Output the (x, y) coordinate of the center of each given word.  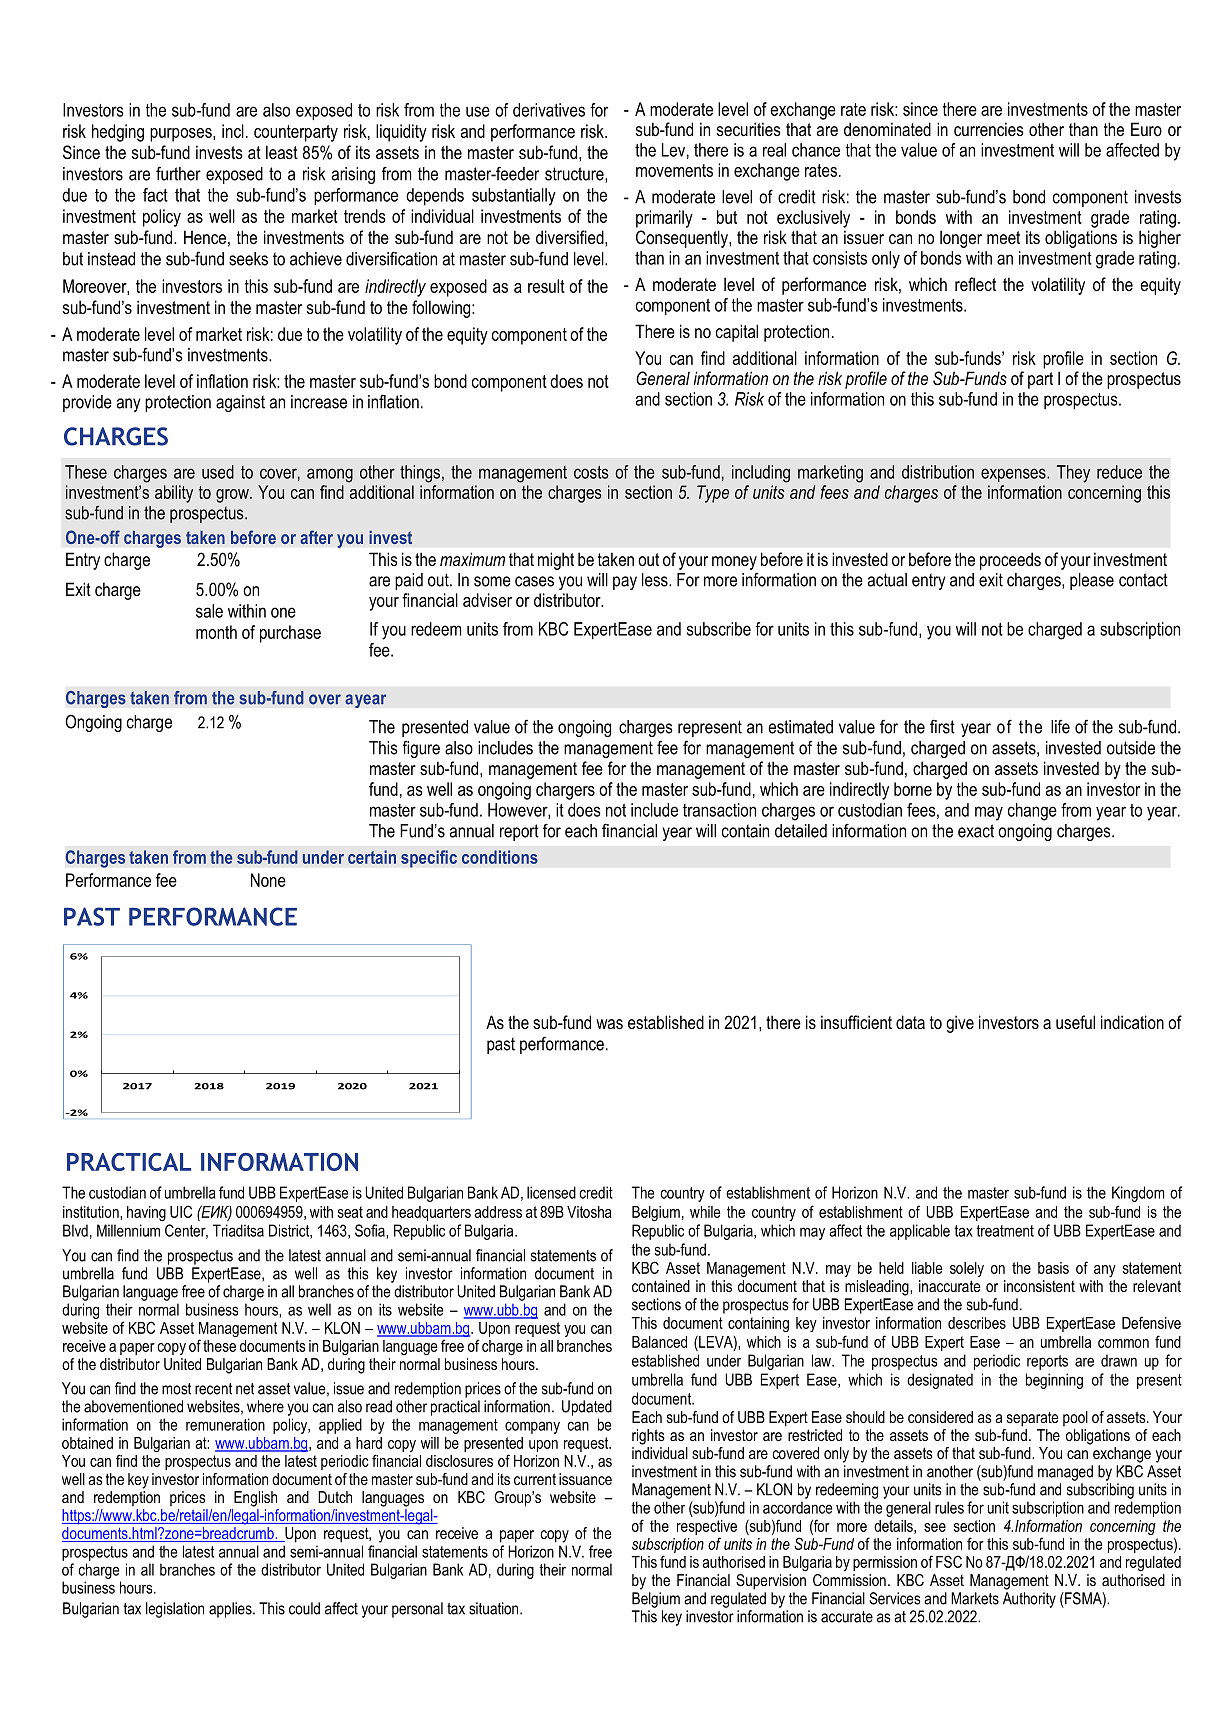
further (178, 173)
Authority (1029, 1600)
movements (674, 170)
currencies (989, 129)
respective (707, 1527)
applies (231, 1610)
